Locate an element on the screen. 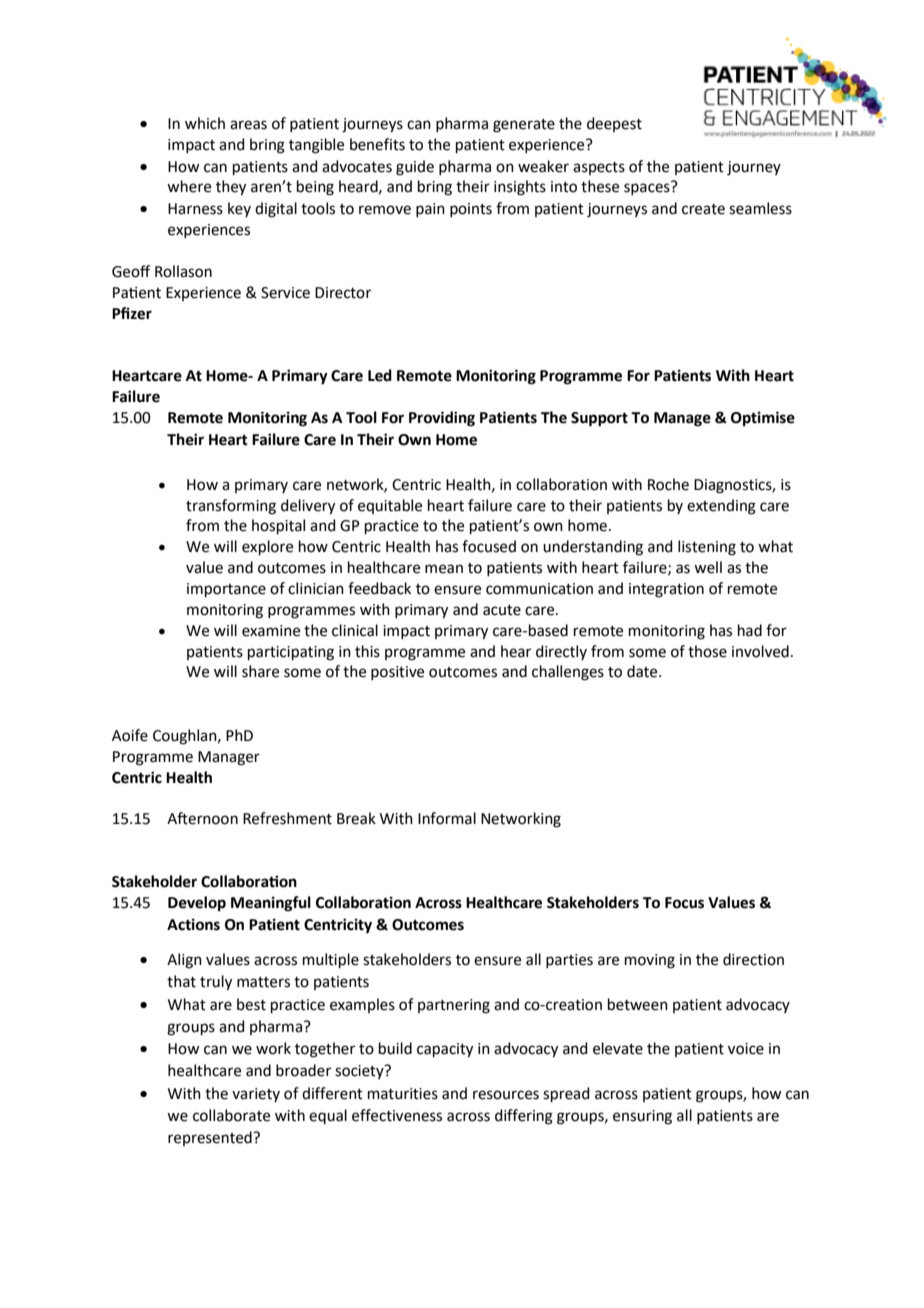  collaborate is located at coordinates (231, 1115).
